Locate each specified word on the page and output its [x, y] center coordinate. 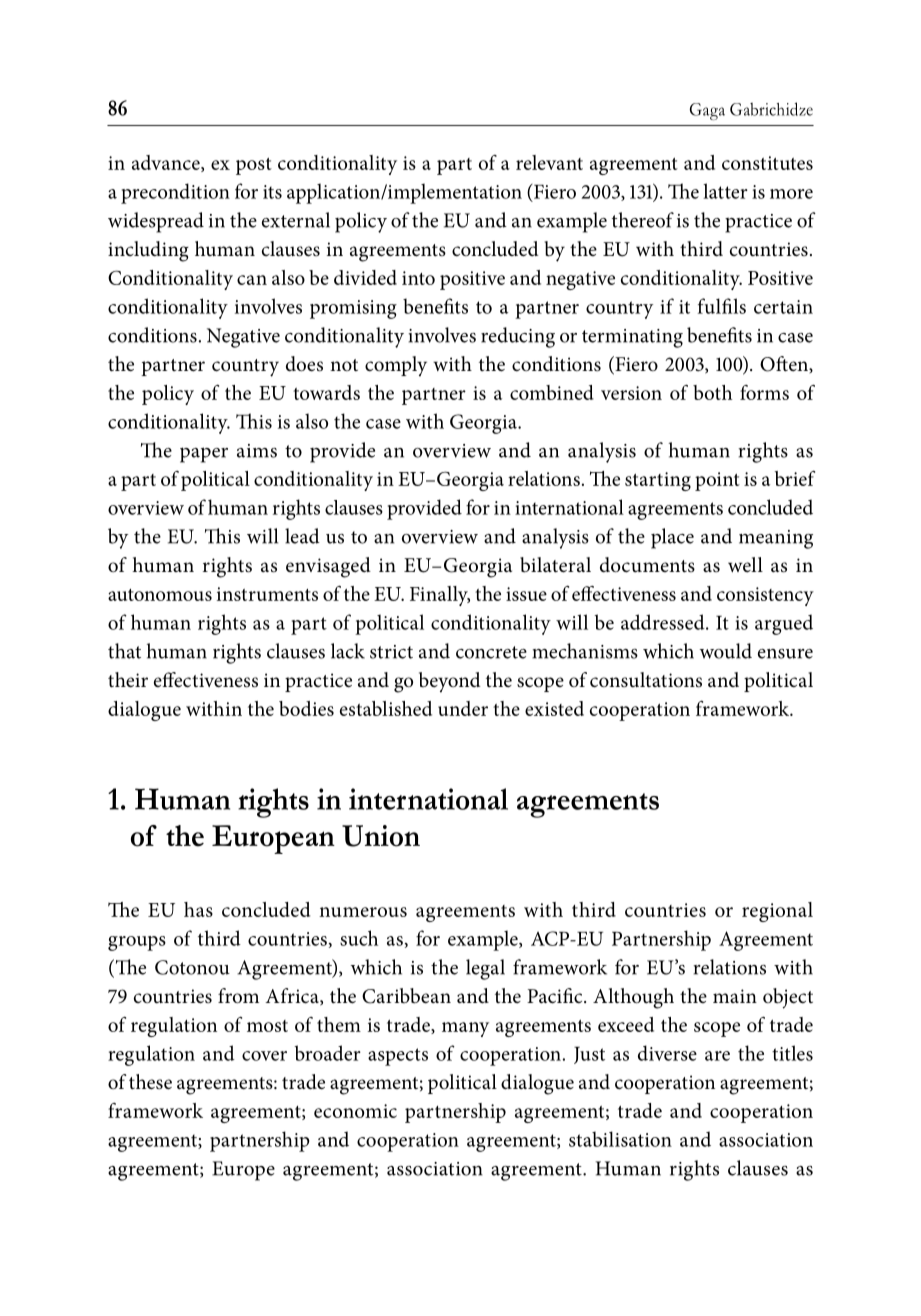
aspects [398, 1057]
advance [167, 163]
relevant [549, 162]
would [726, 651]
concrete [491, 652]
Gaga [707, 111]
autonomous [160, 595]
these [150, 1082]
